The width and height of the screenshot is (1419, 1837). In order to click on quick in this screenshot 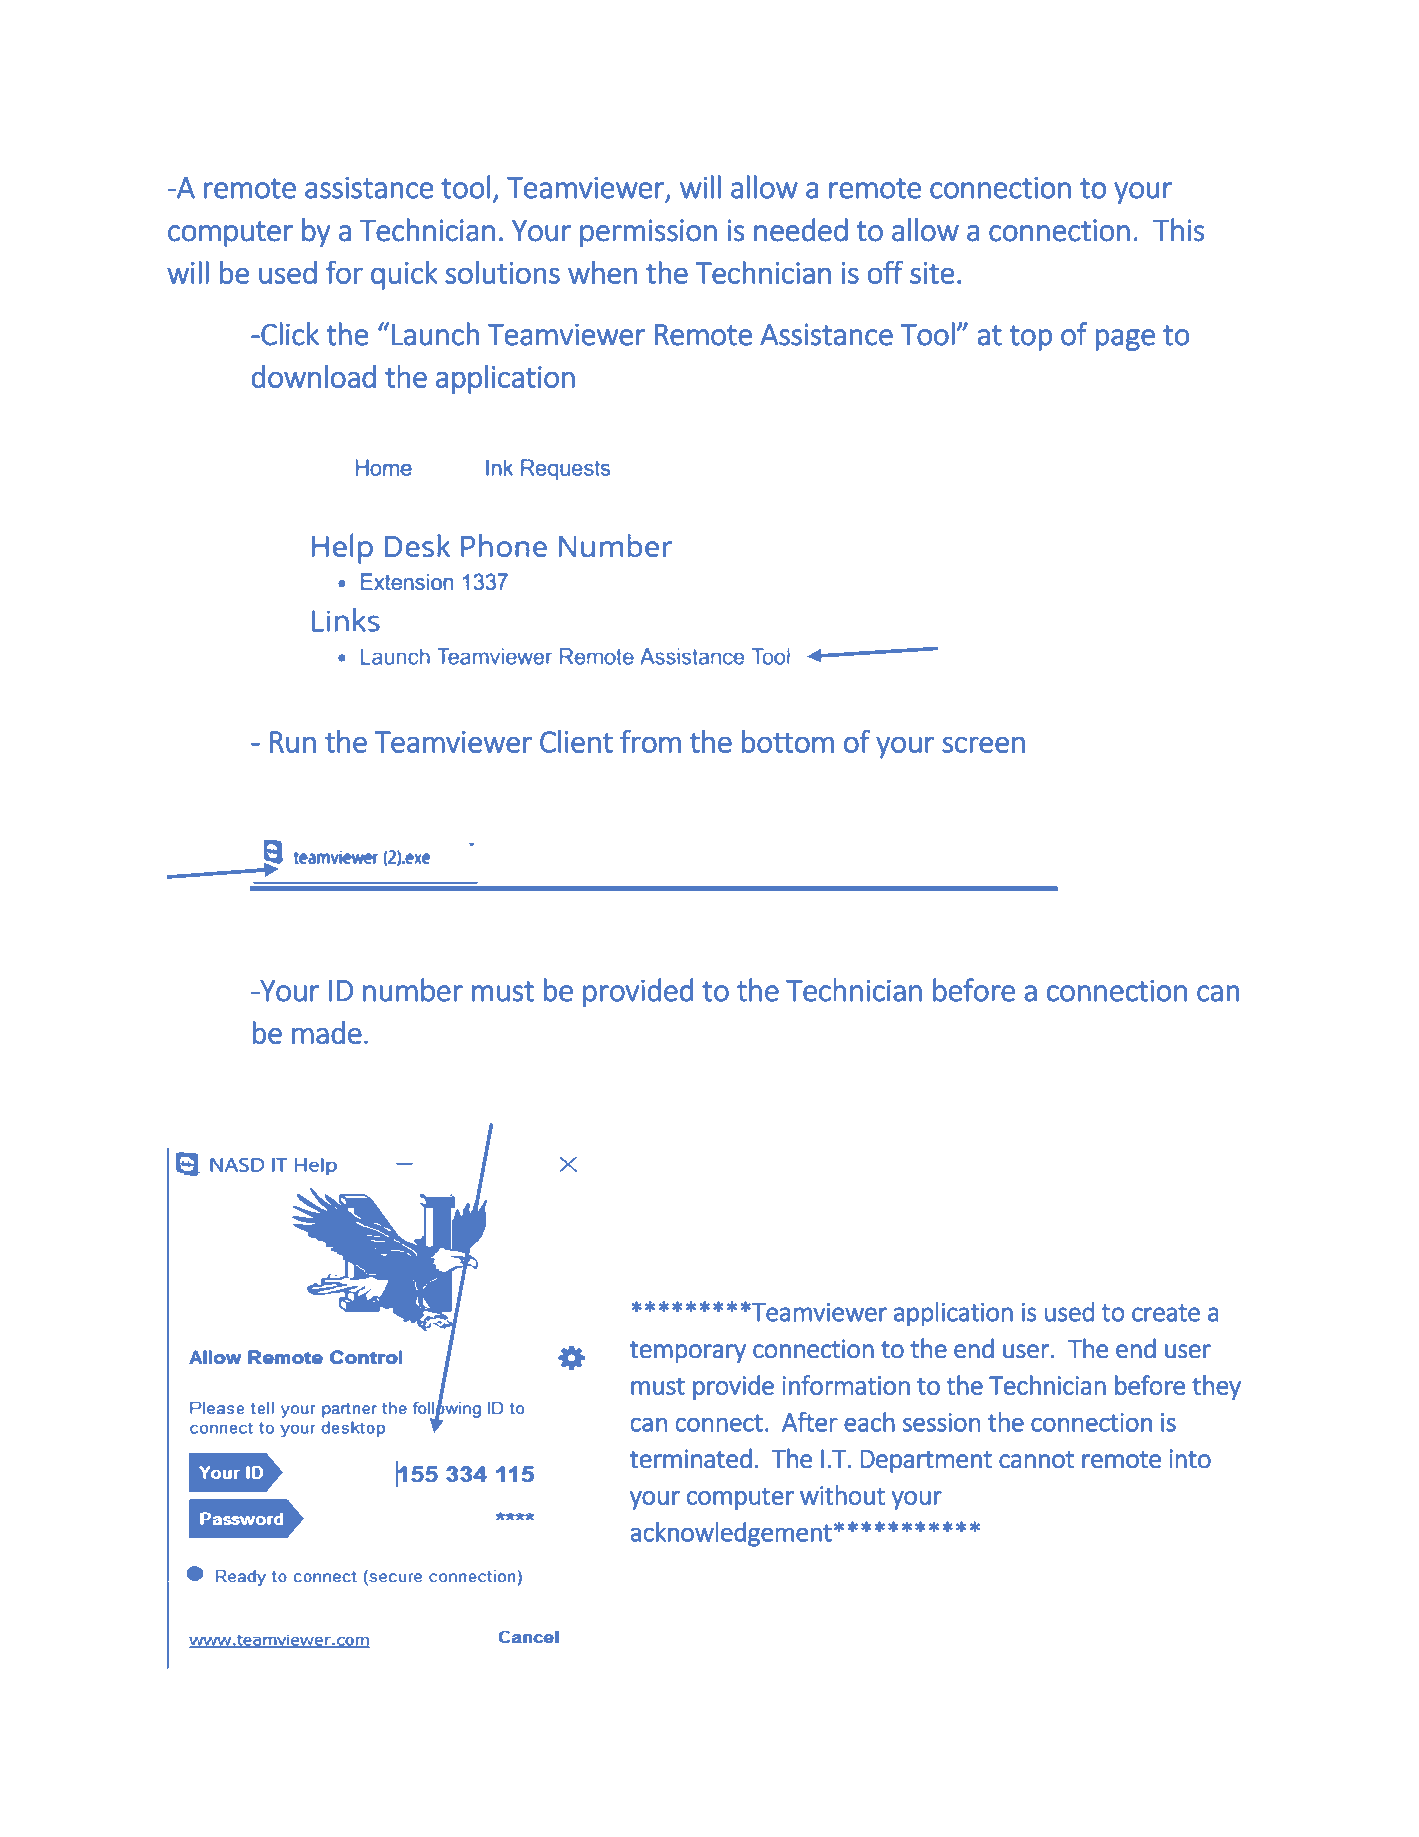, I will do `click(404, 275)`.
